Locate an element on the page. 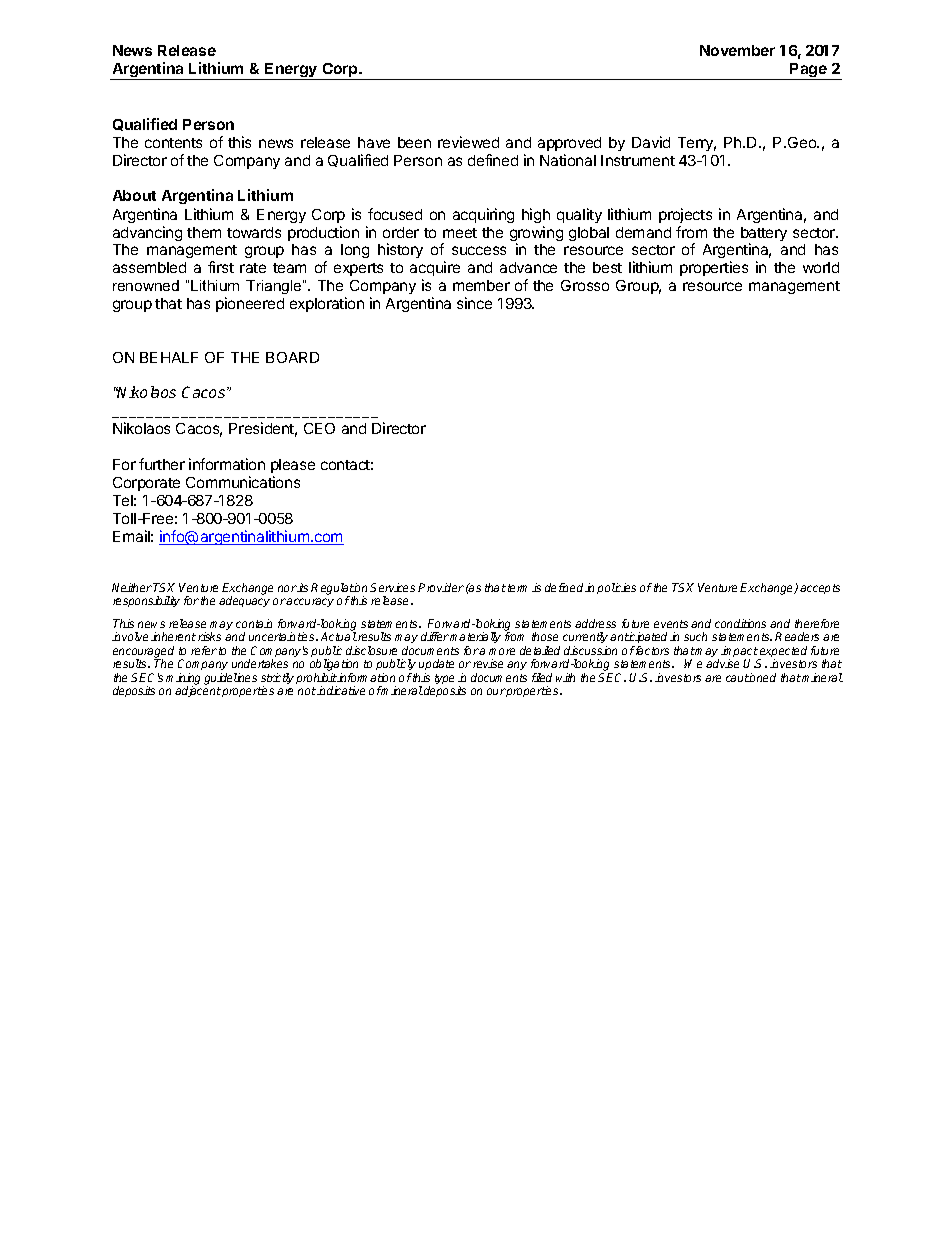 The height and width of the image is (1233, 952). CEO is located at coordinates (319, 428).
